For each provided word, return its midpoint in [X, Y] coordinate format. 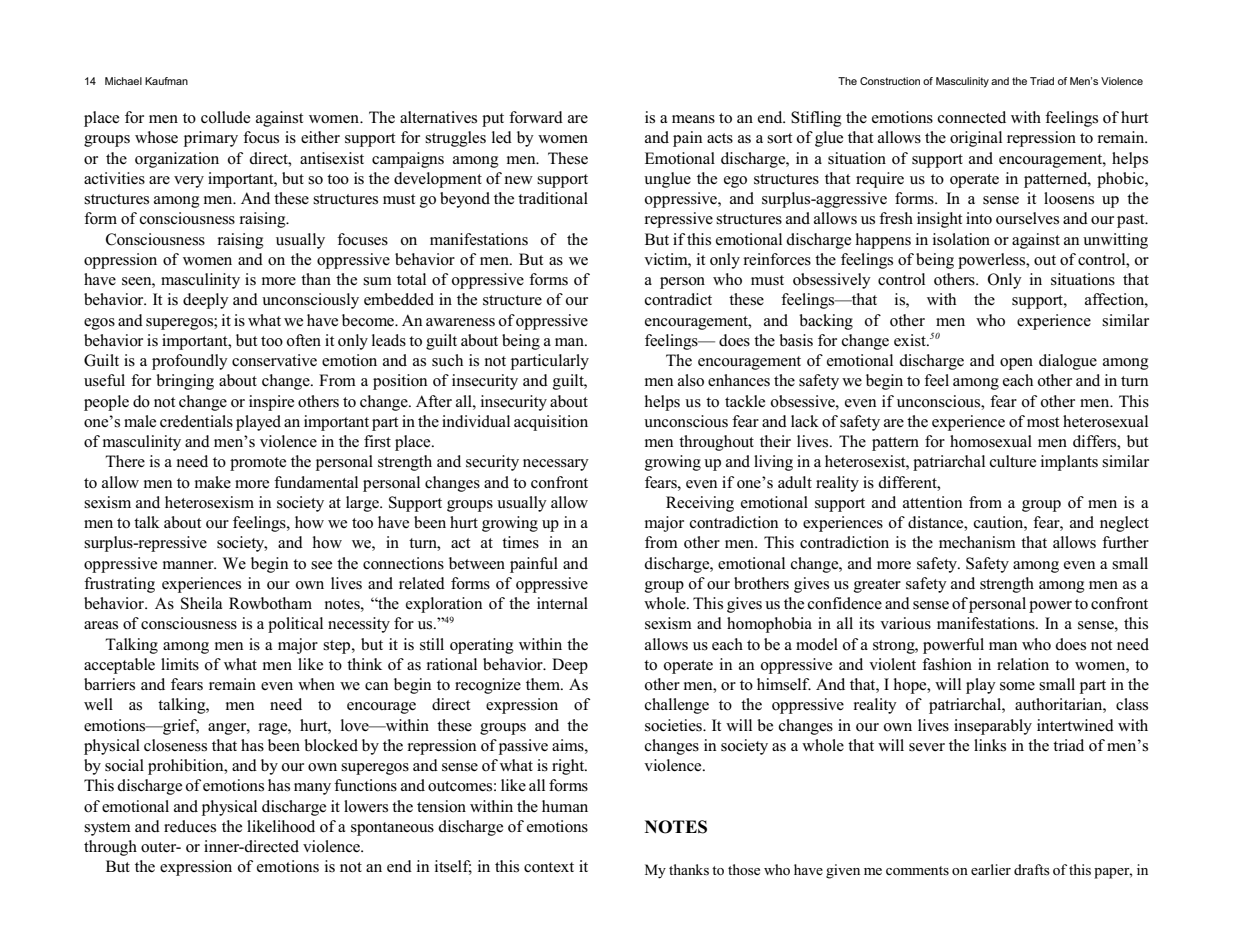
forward [536, 117]
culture [1013, 461]
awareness [460, 322]
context [549, 867]
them [544, 684]
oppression [120, 261]
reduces [190, 826]
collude [225, 117]
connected [972, 117]
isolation [961, 239]
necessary [556, 465]
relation [1023, 664]
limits [180, 664]
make [213, 482]
